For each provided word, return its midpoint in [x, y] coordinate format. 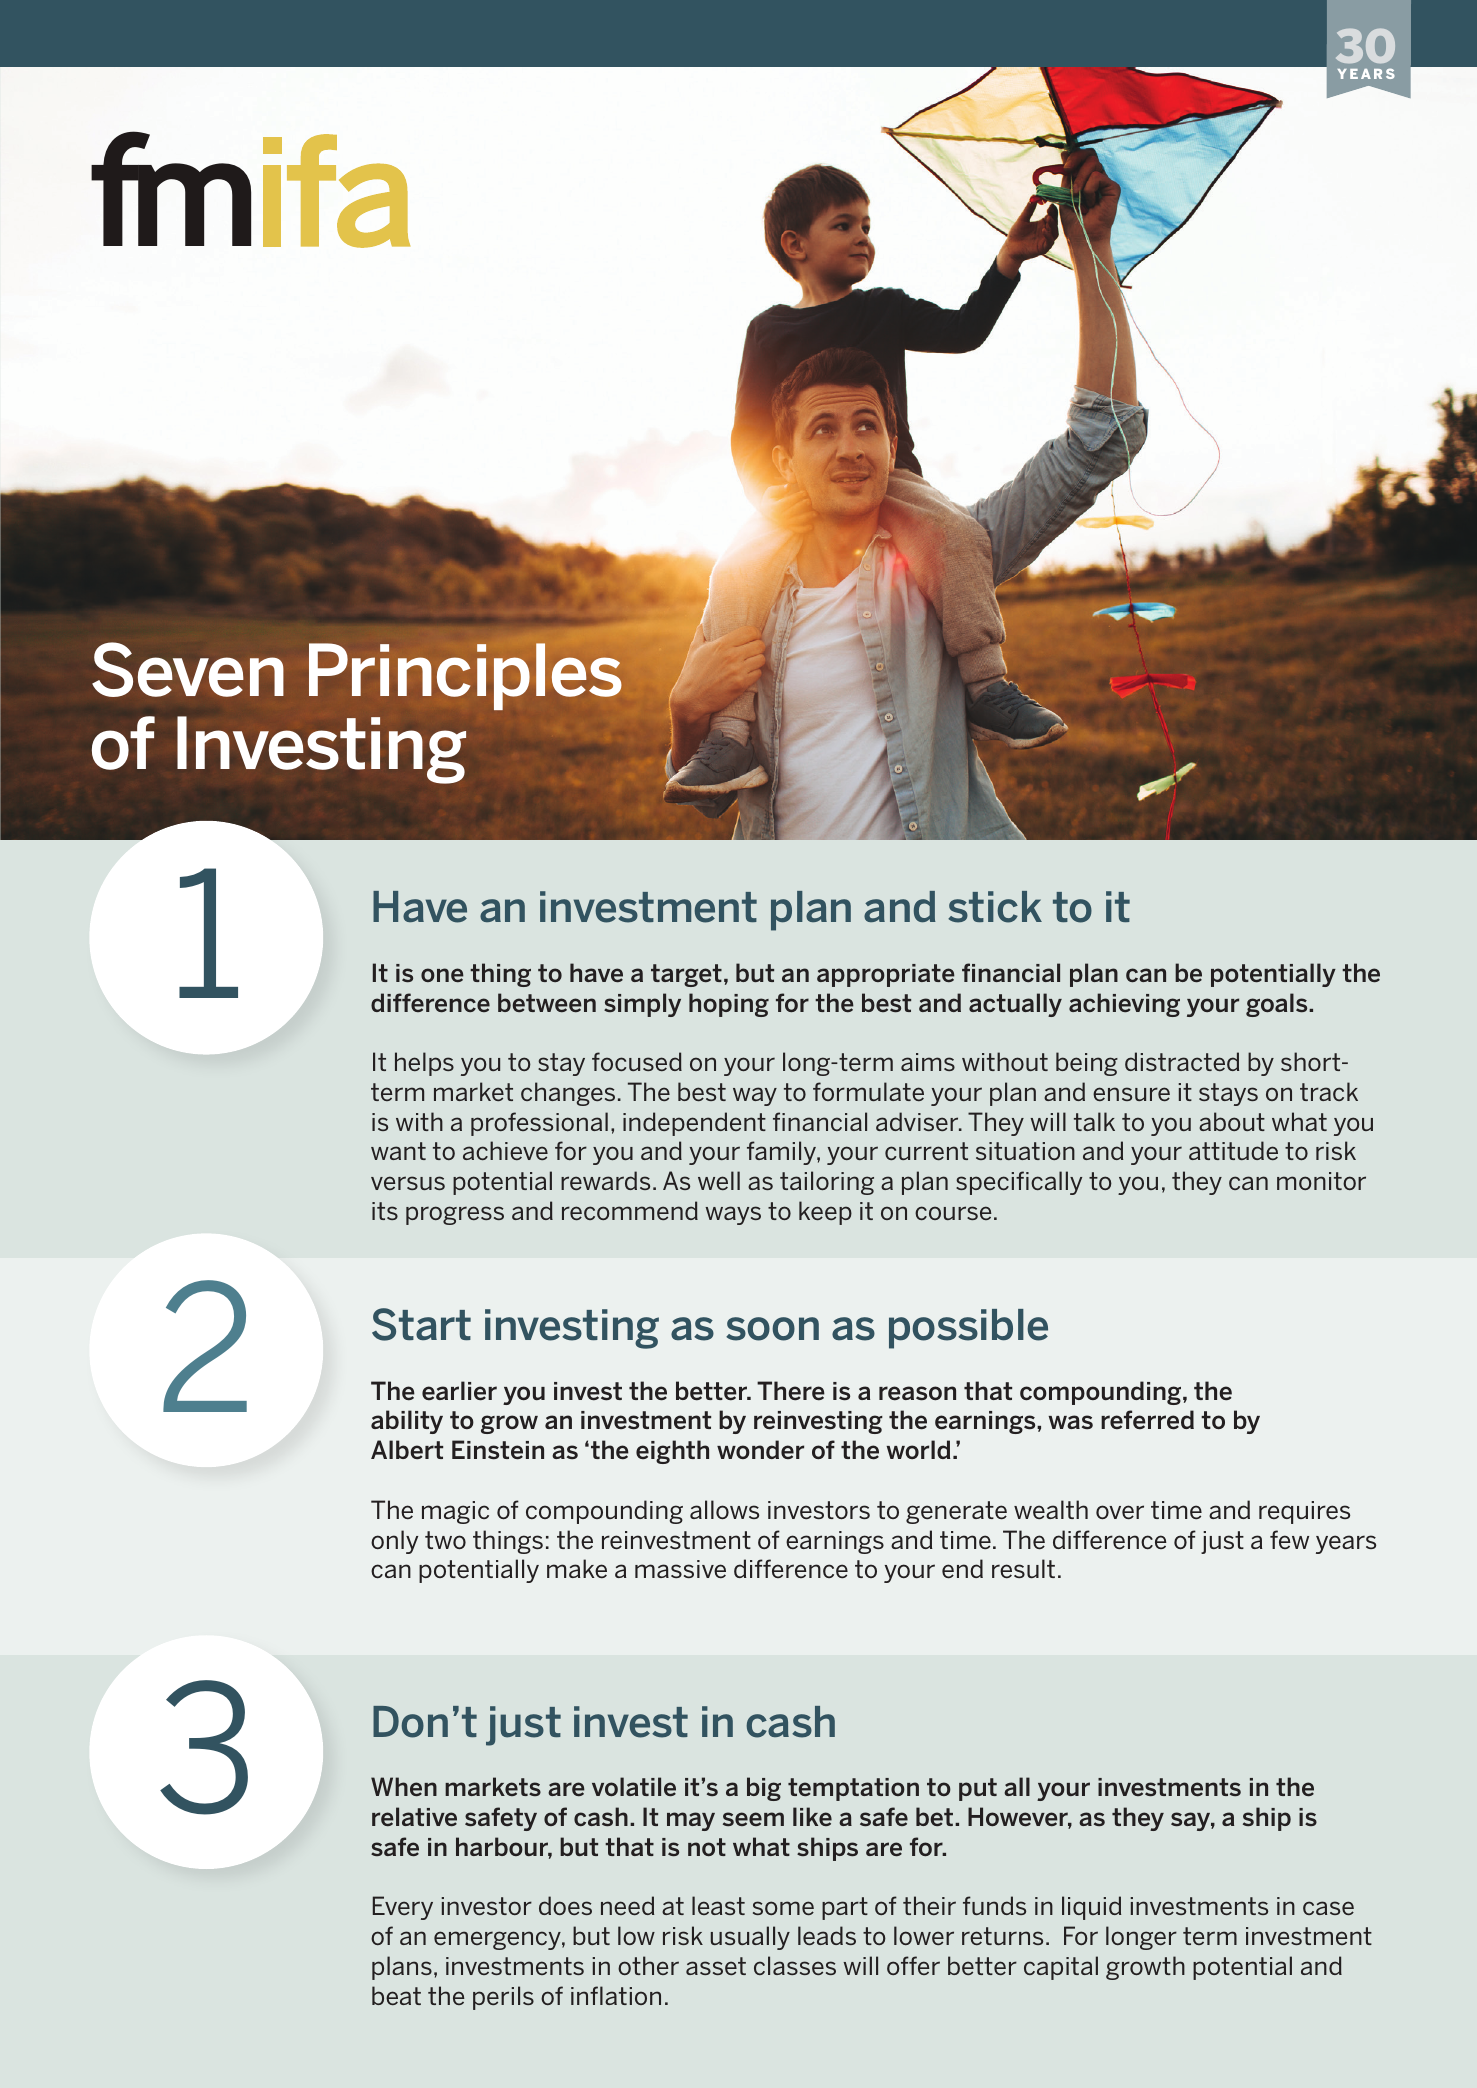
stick [995, 907]
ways [733, 1215]
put [978, 1789]
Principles [465, 676]
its [385, 1211]
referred [1147, 1420]
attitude [1233, 1150]
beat [396, 1995]
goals [1278, 1005]
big [764, 1789]
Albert [407, 1450]
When [404, 1786]
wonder [760, 1449]
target [686, 975]
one [442, 975]
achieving [1124, 1005]
